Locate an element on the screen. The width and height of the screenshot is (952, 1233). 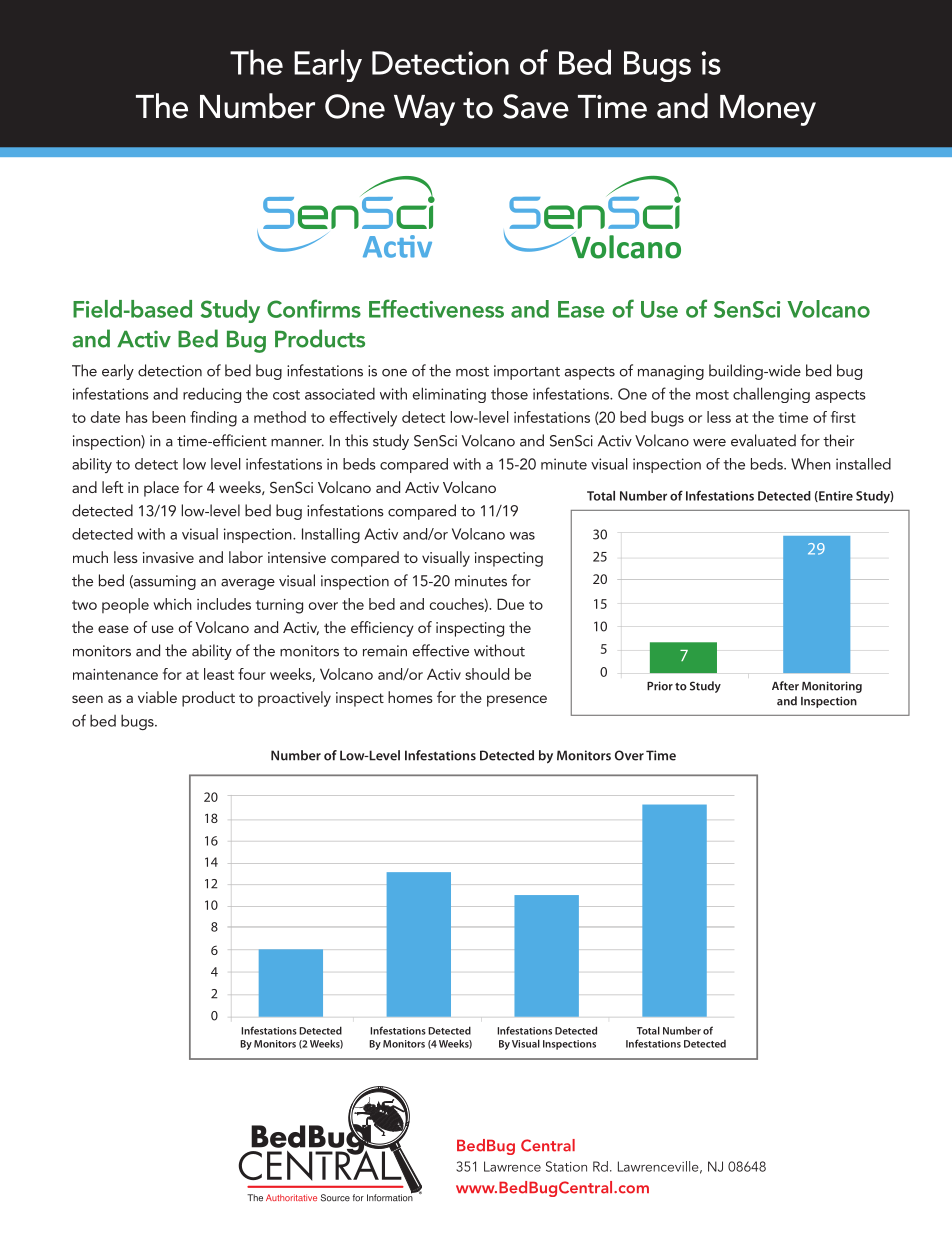
Money is located at coordinates (768, 110).
